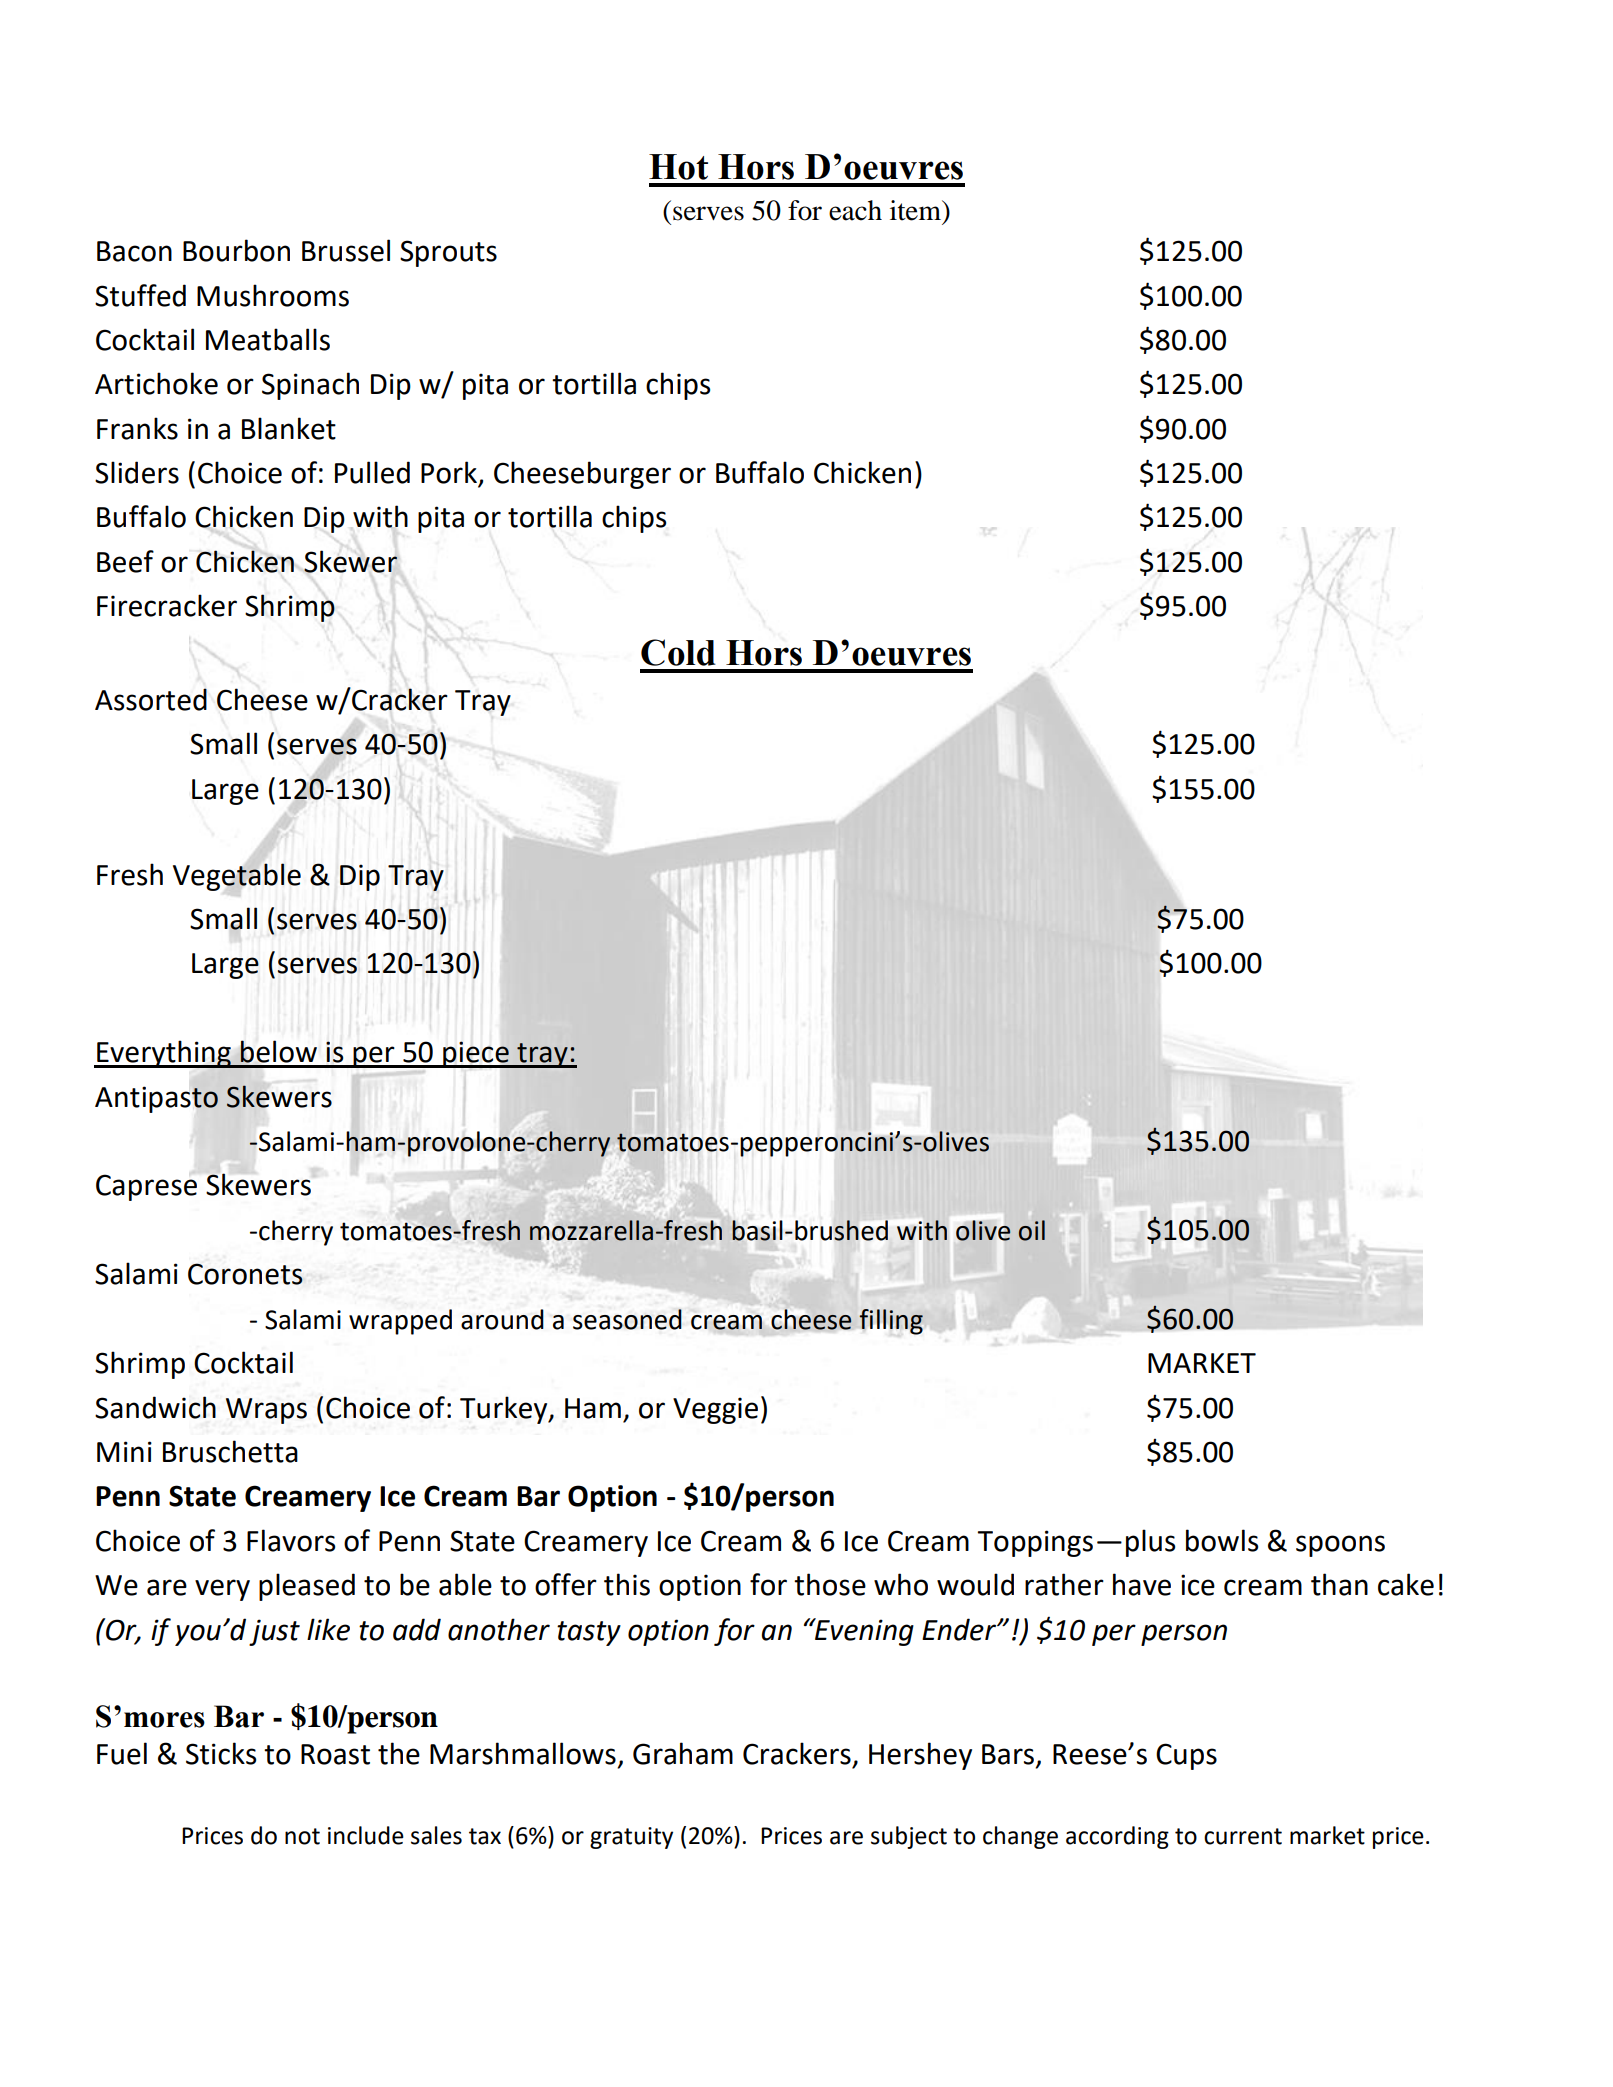 The image size is (1613, 2087). I want to click on Pork, so click(450, 473).
